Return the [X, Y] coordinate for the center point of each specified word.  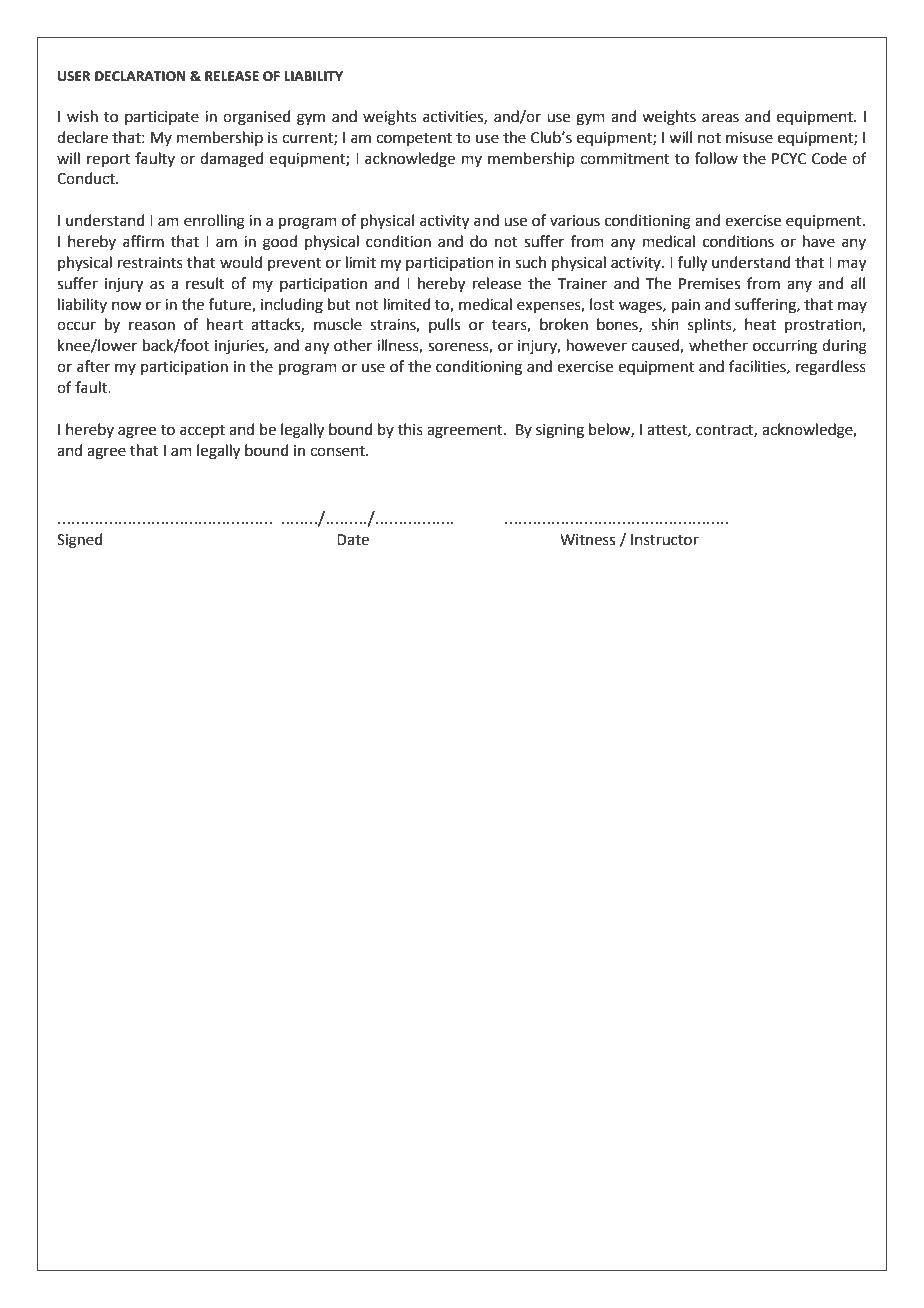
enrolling [214, 222]
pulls [444, 325]
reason [152, 326]
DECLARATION [140, 76]
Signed [80, 541]
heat [760, 324]
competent [414, 139]
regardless [831, 368]
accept [202, 431]
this [410, 429]
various [575, 221]
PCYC [789, 159]
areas [720, 118]
